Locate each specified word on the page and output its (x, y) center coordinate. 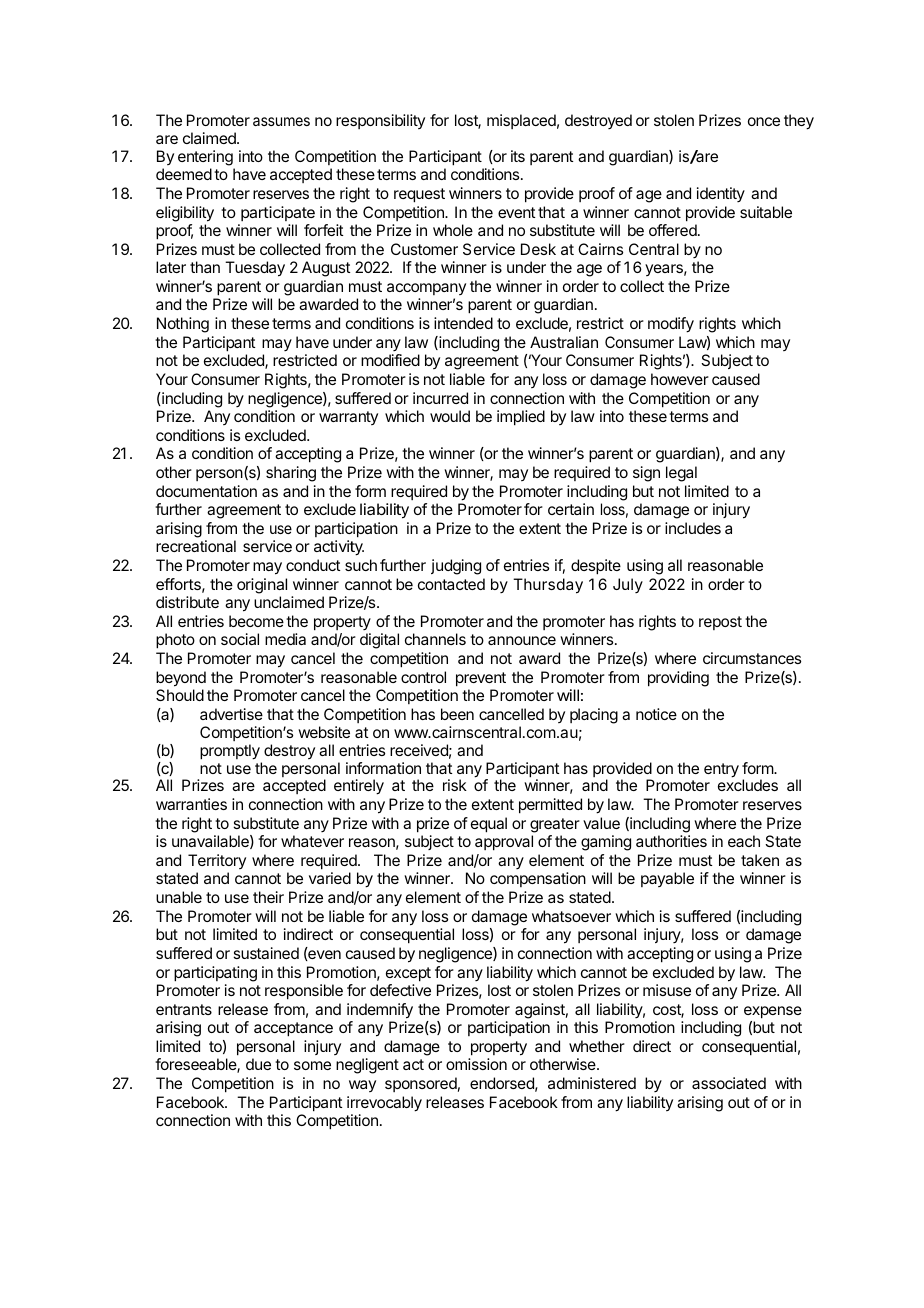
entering (205, 158)
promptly (230, 752)
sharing (291, 474)
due (258, 1064)
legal (681, 474)
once (764, 121)
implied (521, 418)
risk (455, 785)
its (518, 156)
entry (721, 770)
